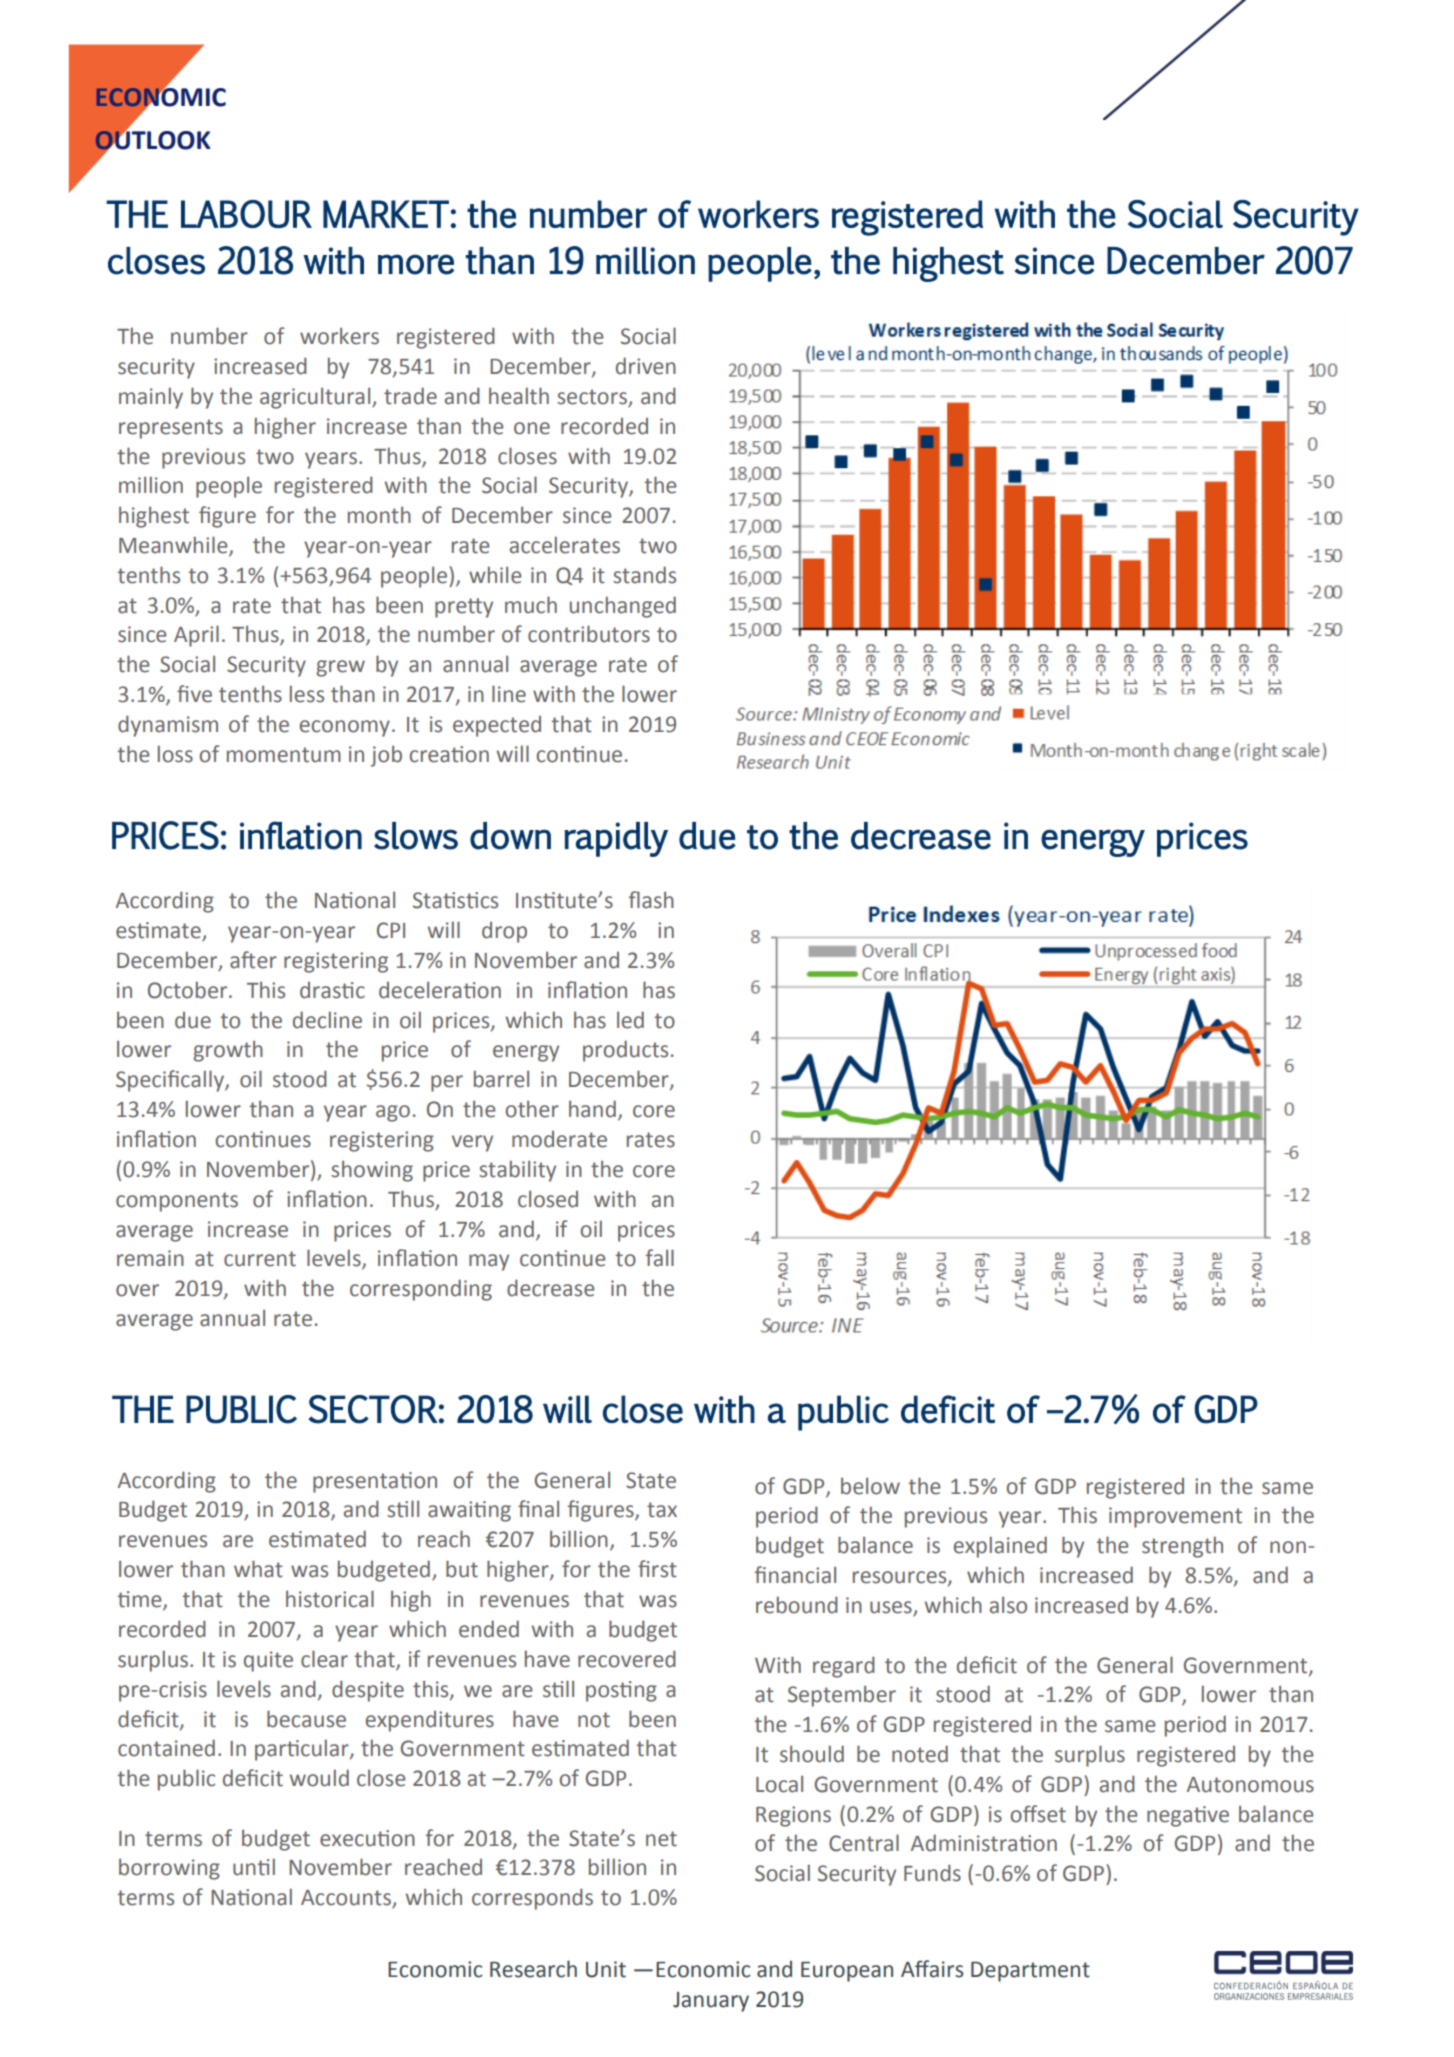 The height and width of the document is (2057, 1454). Describe the element at coordinates (228, 1051) in the document. I see `growth` at that location.
